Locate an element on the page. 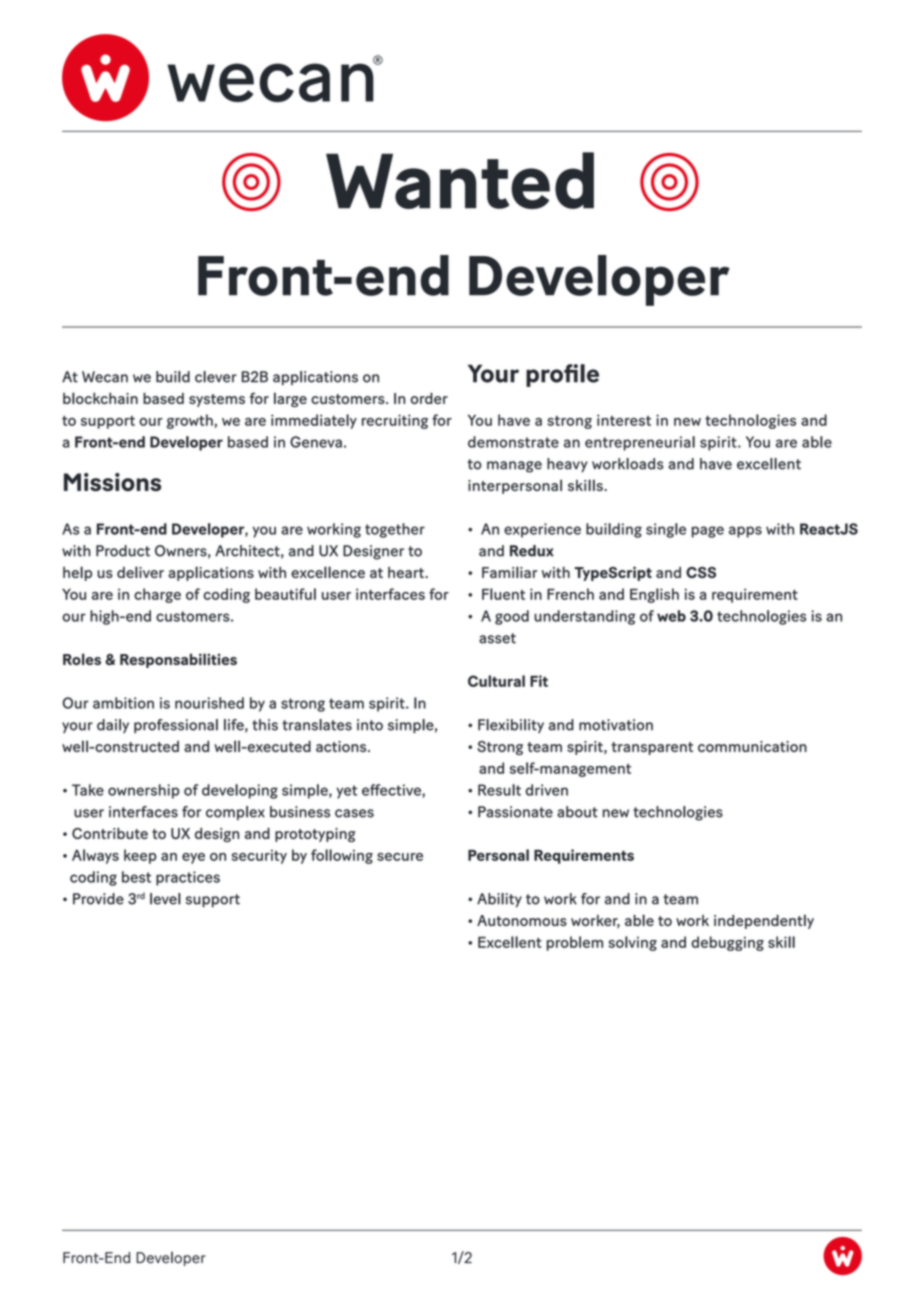 The image size is (924, 1308). Ability is located at coordinates (499, 900).
